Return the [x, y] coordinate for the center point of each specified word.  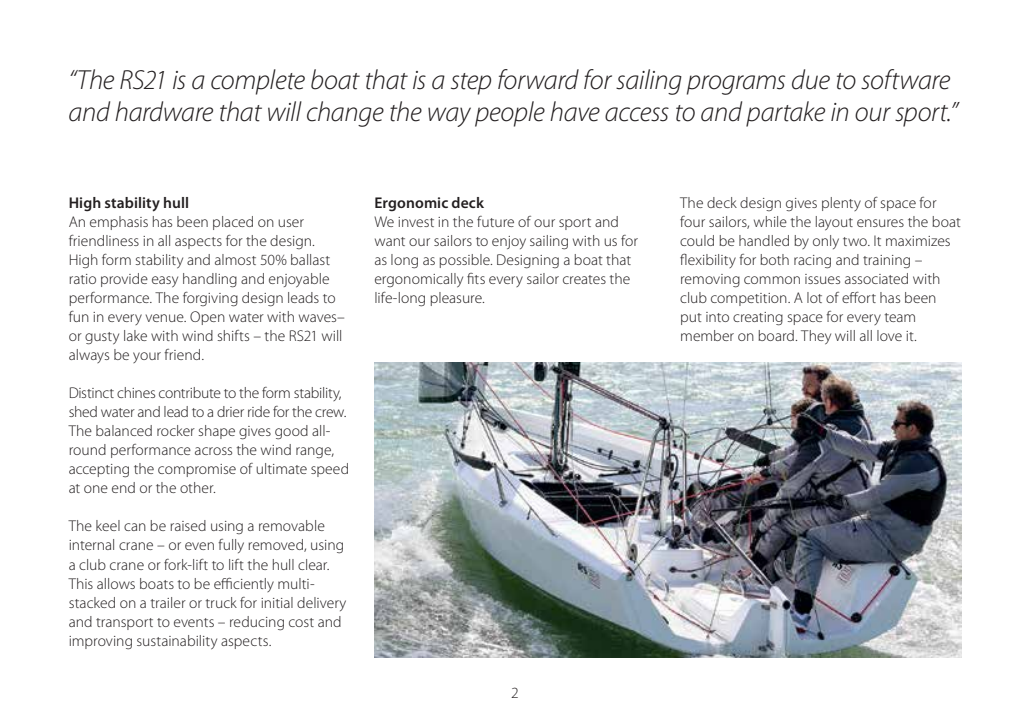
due [811, 79]
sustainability [177, 642]
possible [465, 261]
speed [329, 470]
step [471, 84]
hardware [164, 111]
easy [165, 282]
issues [822, 279]
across [213, 451]
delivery [321, 604]
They [816, 337]
